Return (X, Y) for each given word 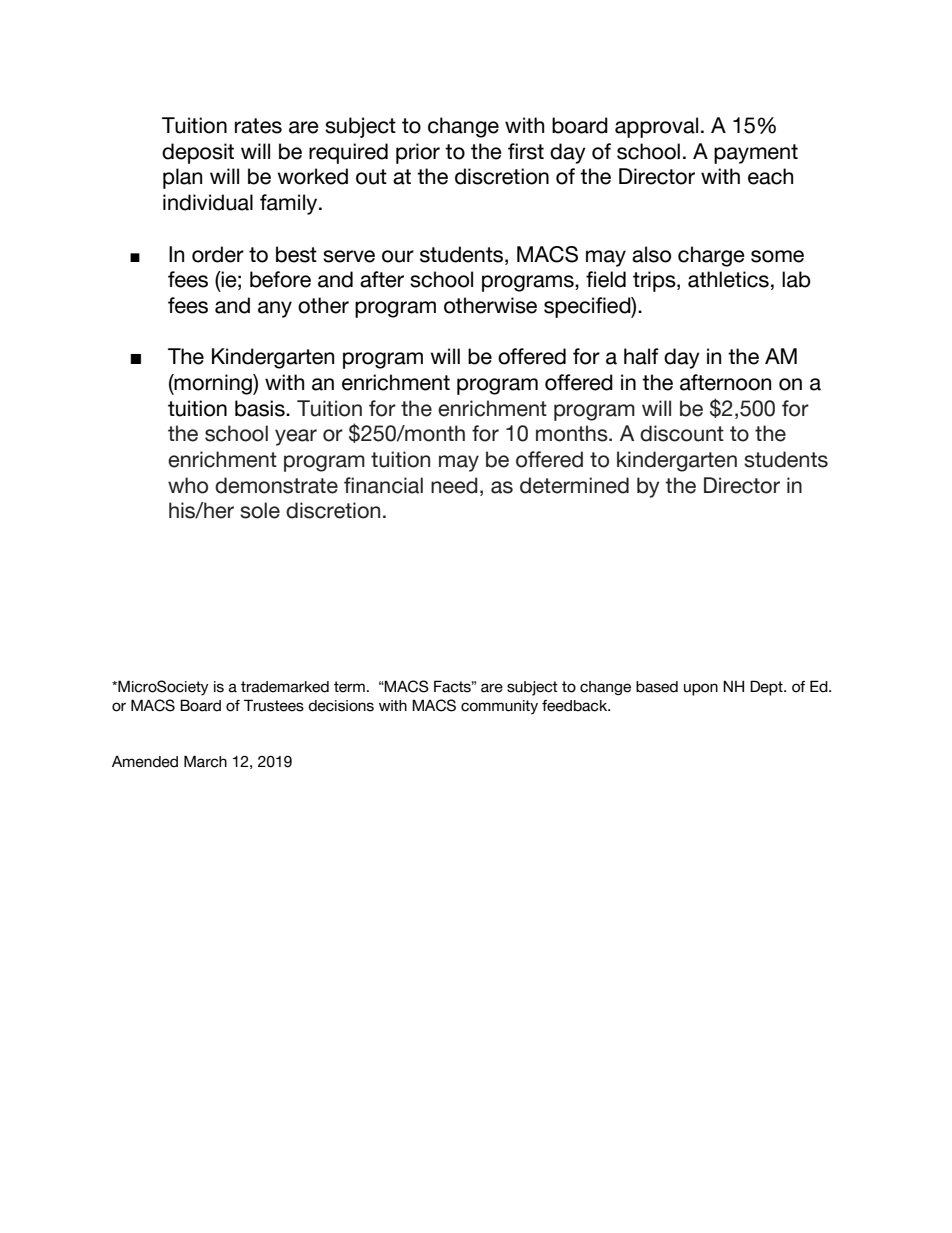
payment (756, 154)
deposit (198, 153)
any (275, 309)
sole (260, 510)
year (296, 437)
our (398, 256)
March (205, 761)
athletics (728, 279)
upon (701, 689)
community (499, 707)
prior (418, 153)
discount (682, 433)
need (454, 485)
